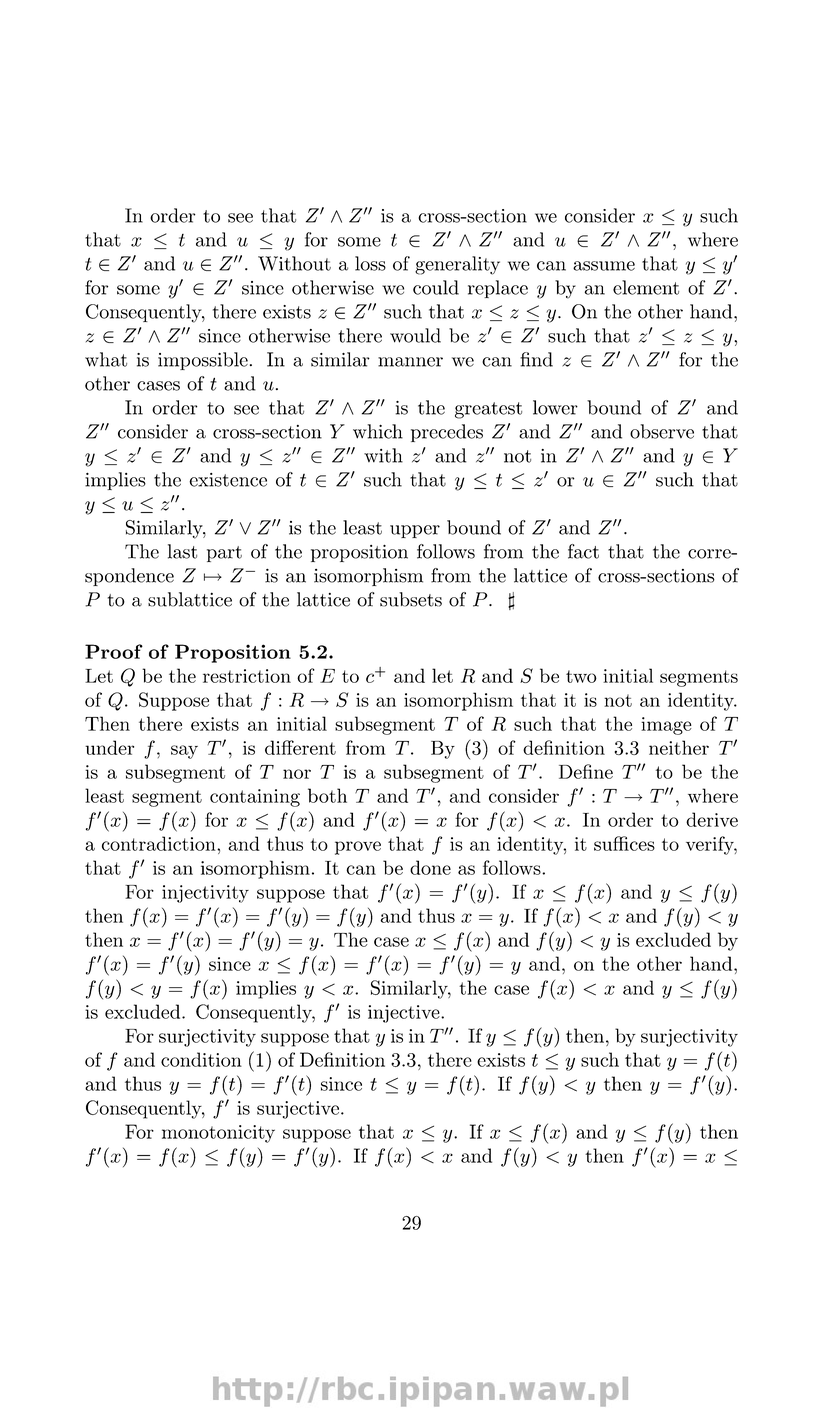 The height and width of the image is (1424, 840). I want to click on suffices, so click(624, 843).
